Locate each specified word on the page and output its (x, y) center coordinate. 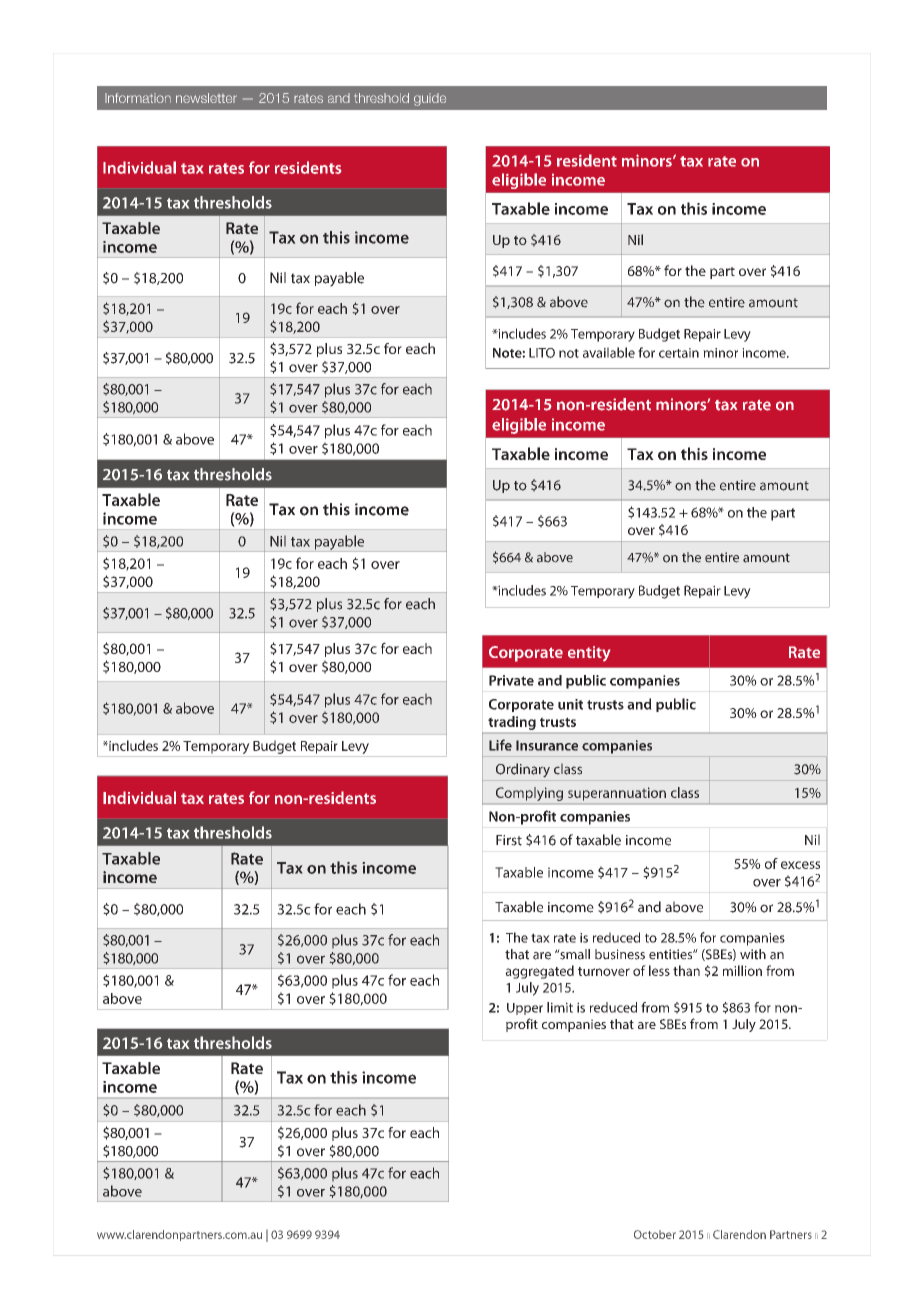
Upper (525, 1009)
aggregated (539, 972)
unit (570, 704)
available (609, 352)
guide (430, 99)
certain (679, 353)
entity (589, 653)
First (509, 840)
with (753, 954)
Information (138, 98)
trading (512, 723)
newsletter (206, 98)
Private (511, 680)
